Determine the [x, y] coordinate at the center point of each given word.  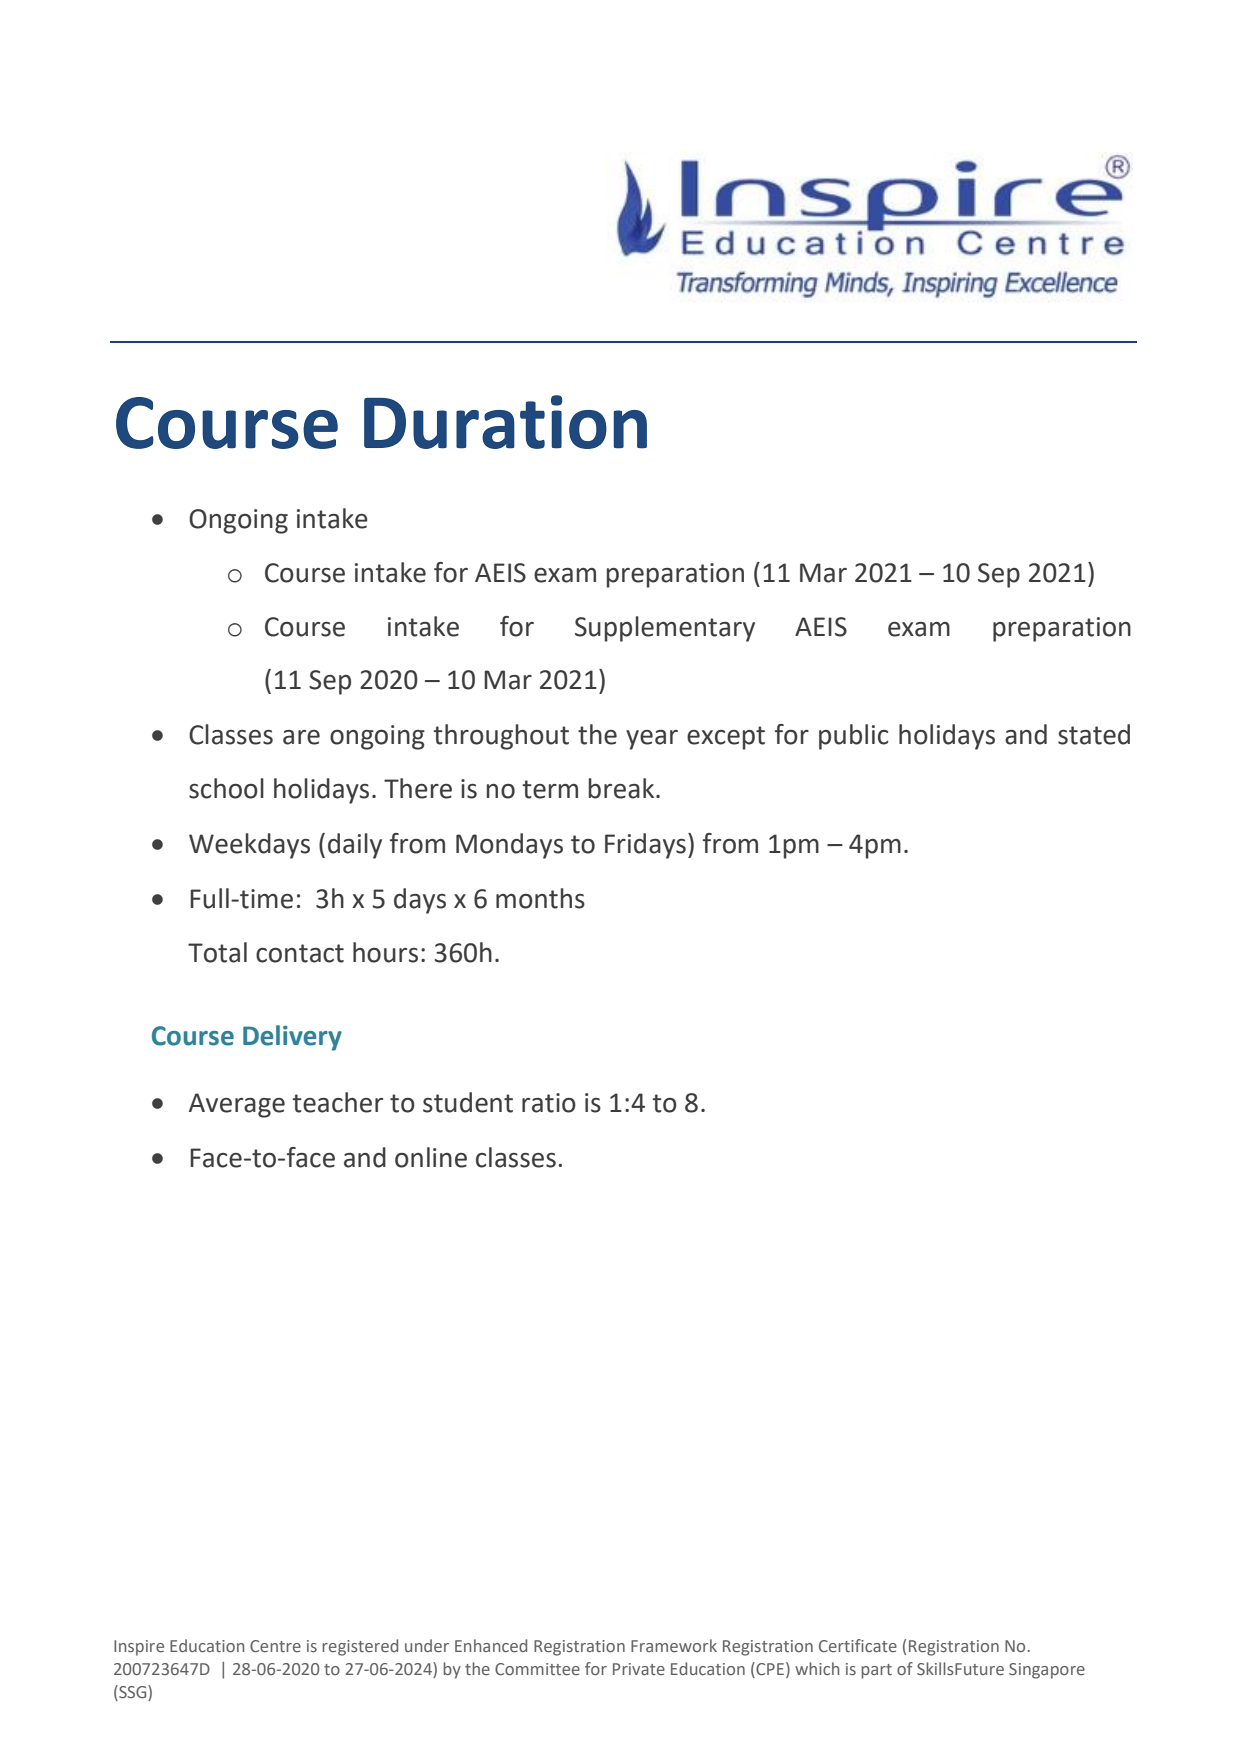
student [468, 1102]
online [431, 1157]
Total [217, 952]
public [853, 737]
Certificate [858, 1645]
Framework [674, 1645]
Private [639, 1669]
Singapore [1047, 1671]
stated [1094, 734]
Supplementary [665, 629]
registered [360, 1647]
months [540, 898]
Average [237, 1105]
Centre [275, 1646]
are [301, 737]
